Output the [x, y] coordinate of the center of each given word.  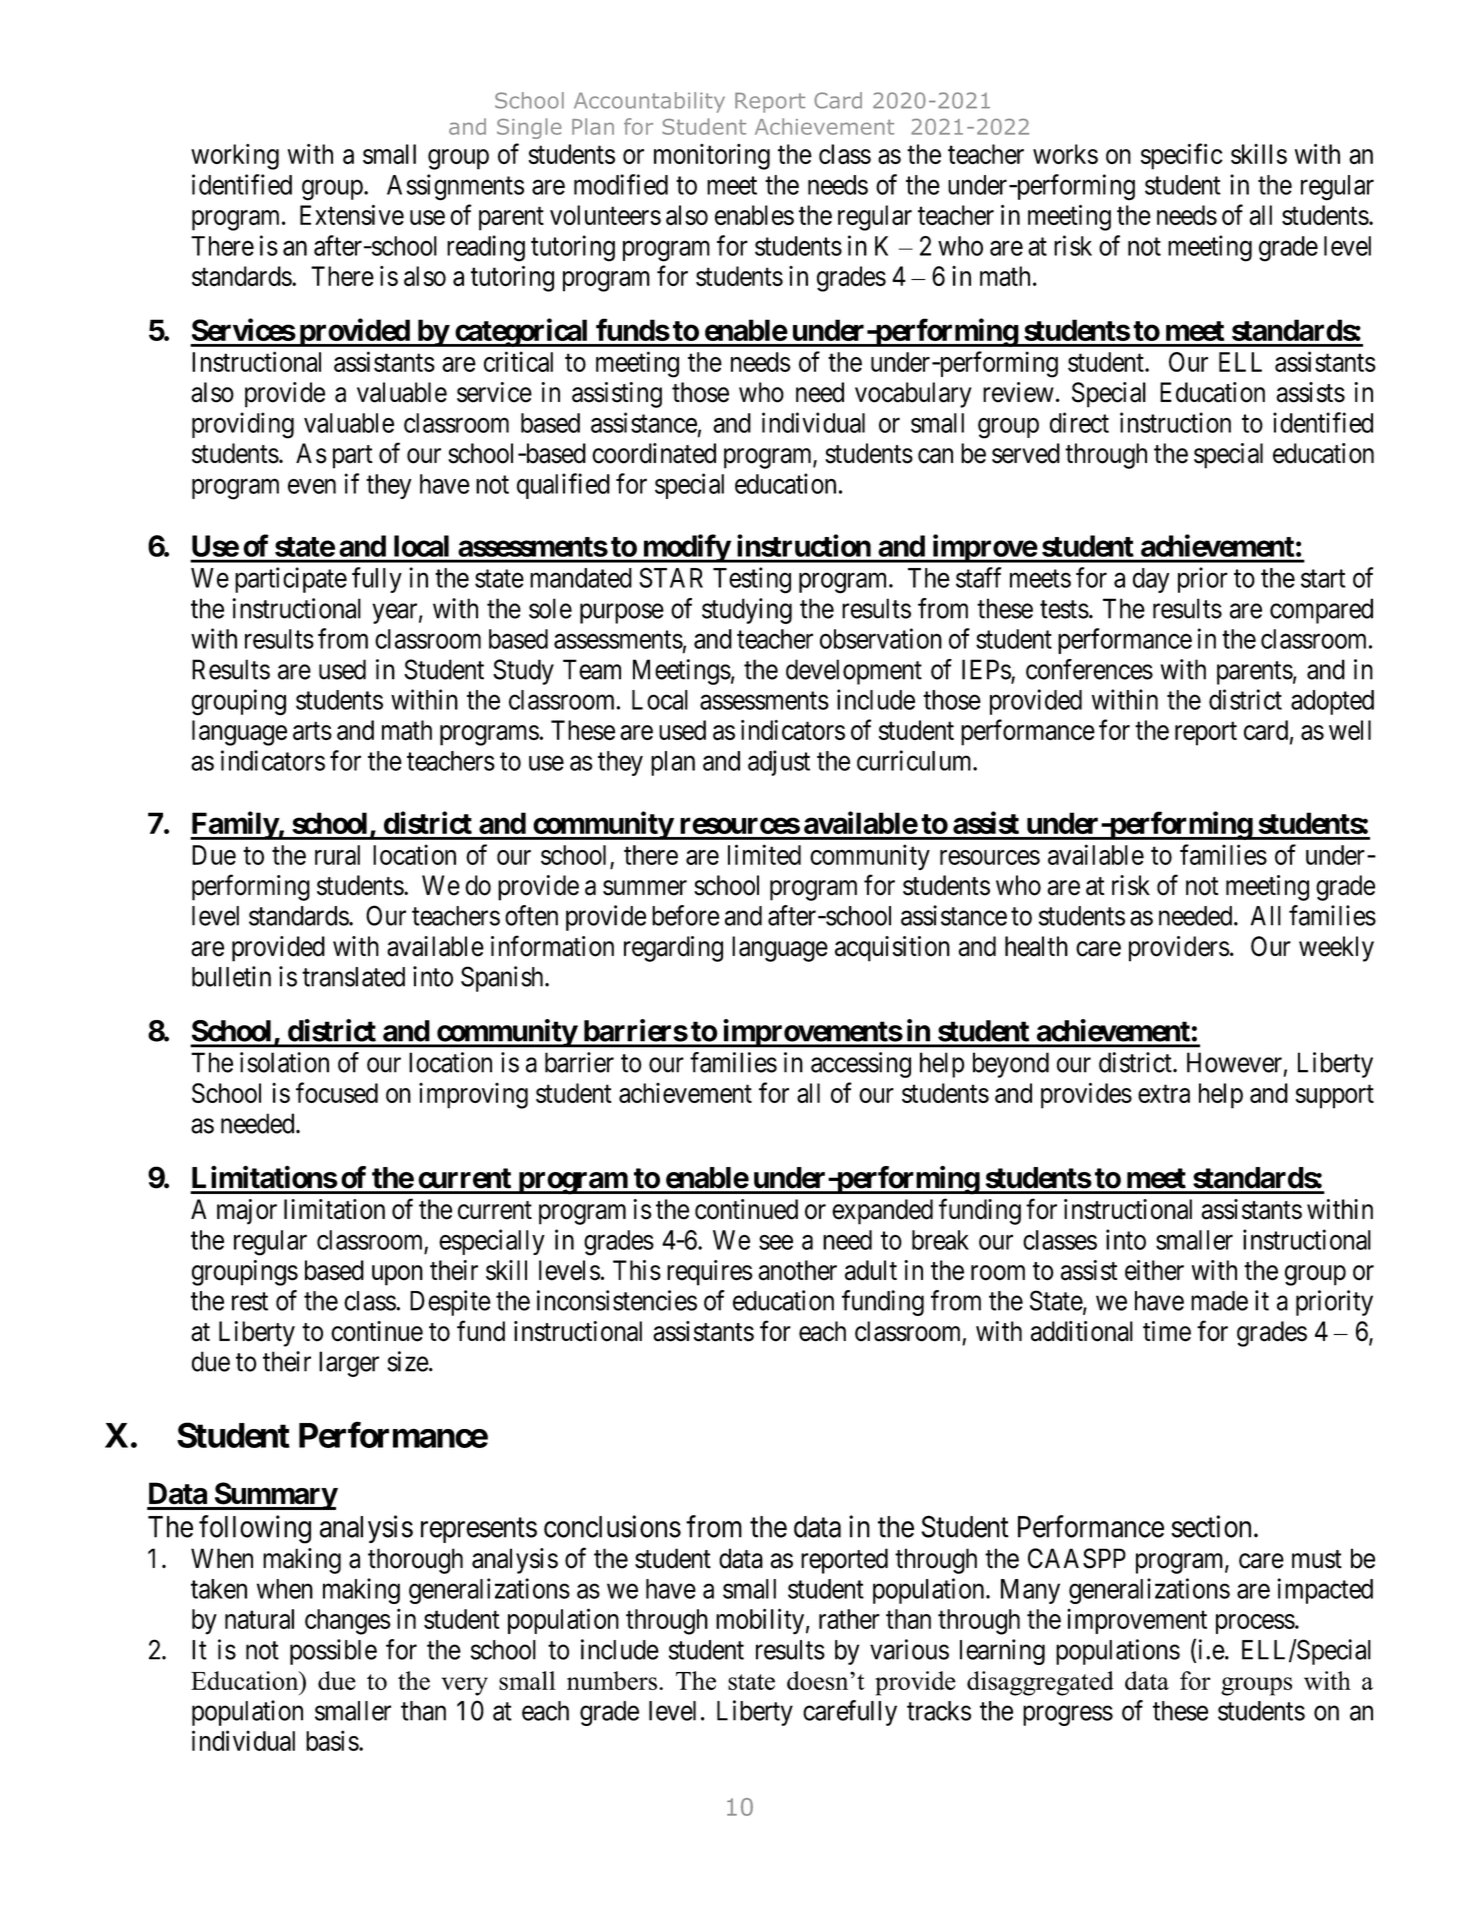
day [1151, 580]
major [247, 1212]
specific [1182, 156]
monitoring [712, 157]
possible [333, 1652]
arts [312, 731]
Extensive [352, 214]
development [854, 672]
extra [1164, 1094]
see [776, 1242]
